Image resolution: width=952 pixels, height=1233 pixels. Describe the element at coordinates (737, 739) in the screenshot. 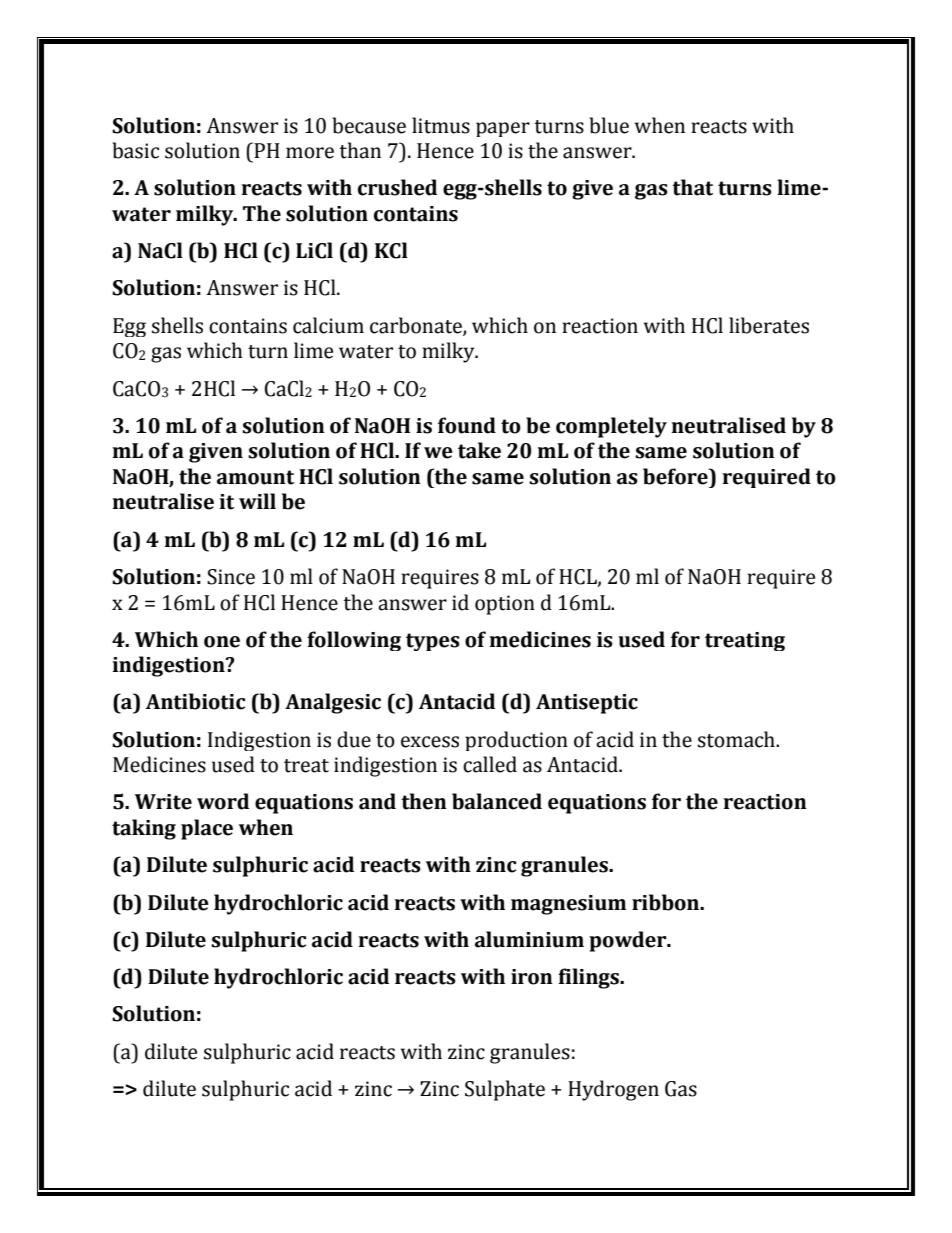

I see `stomach` at that location.
